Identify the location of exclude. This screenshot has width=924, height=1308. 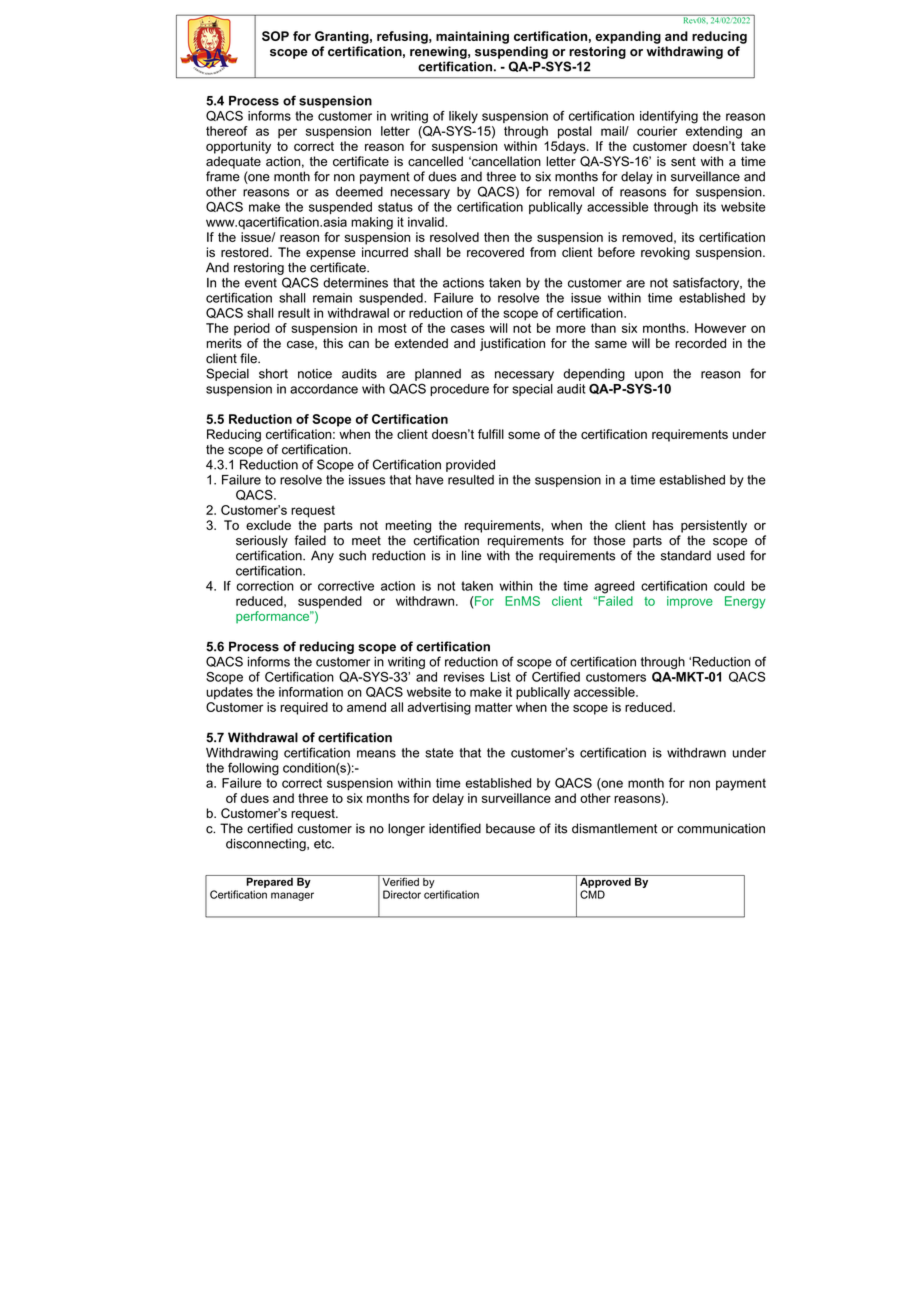
(268, 525).
